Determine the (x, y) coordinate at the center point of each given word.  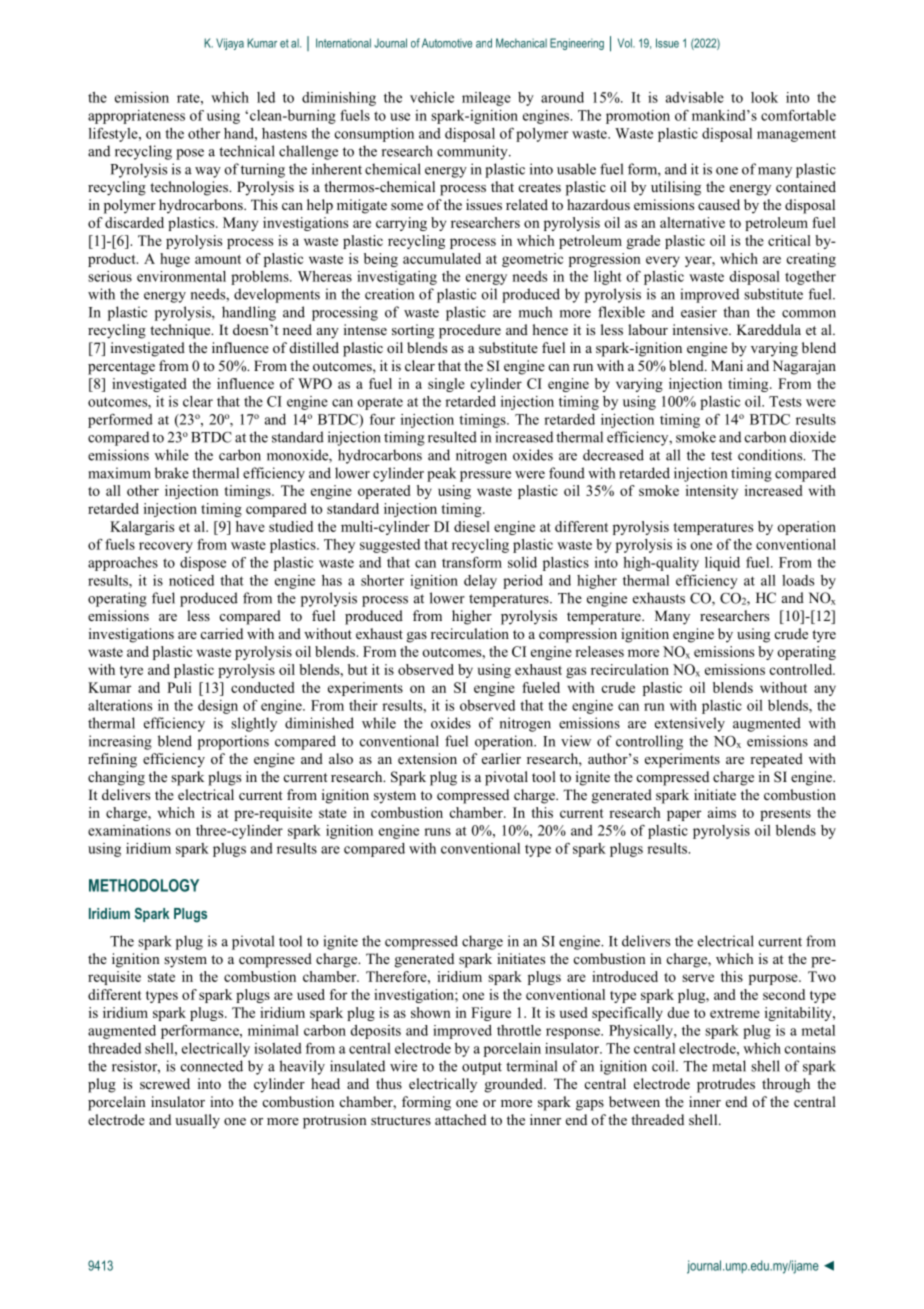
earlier (501, 758)
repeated (776, 760)
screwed (165, 1083)
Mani (727, 365)
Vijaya (230, 44)
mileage (486, 99)
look (764, 97)
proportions (233, 742)
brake (172, 473)
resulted (452, 437)
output (482, 1068)
